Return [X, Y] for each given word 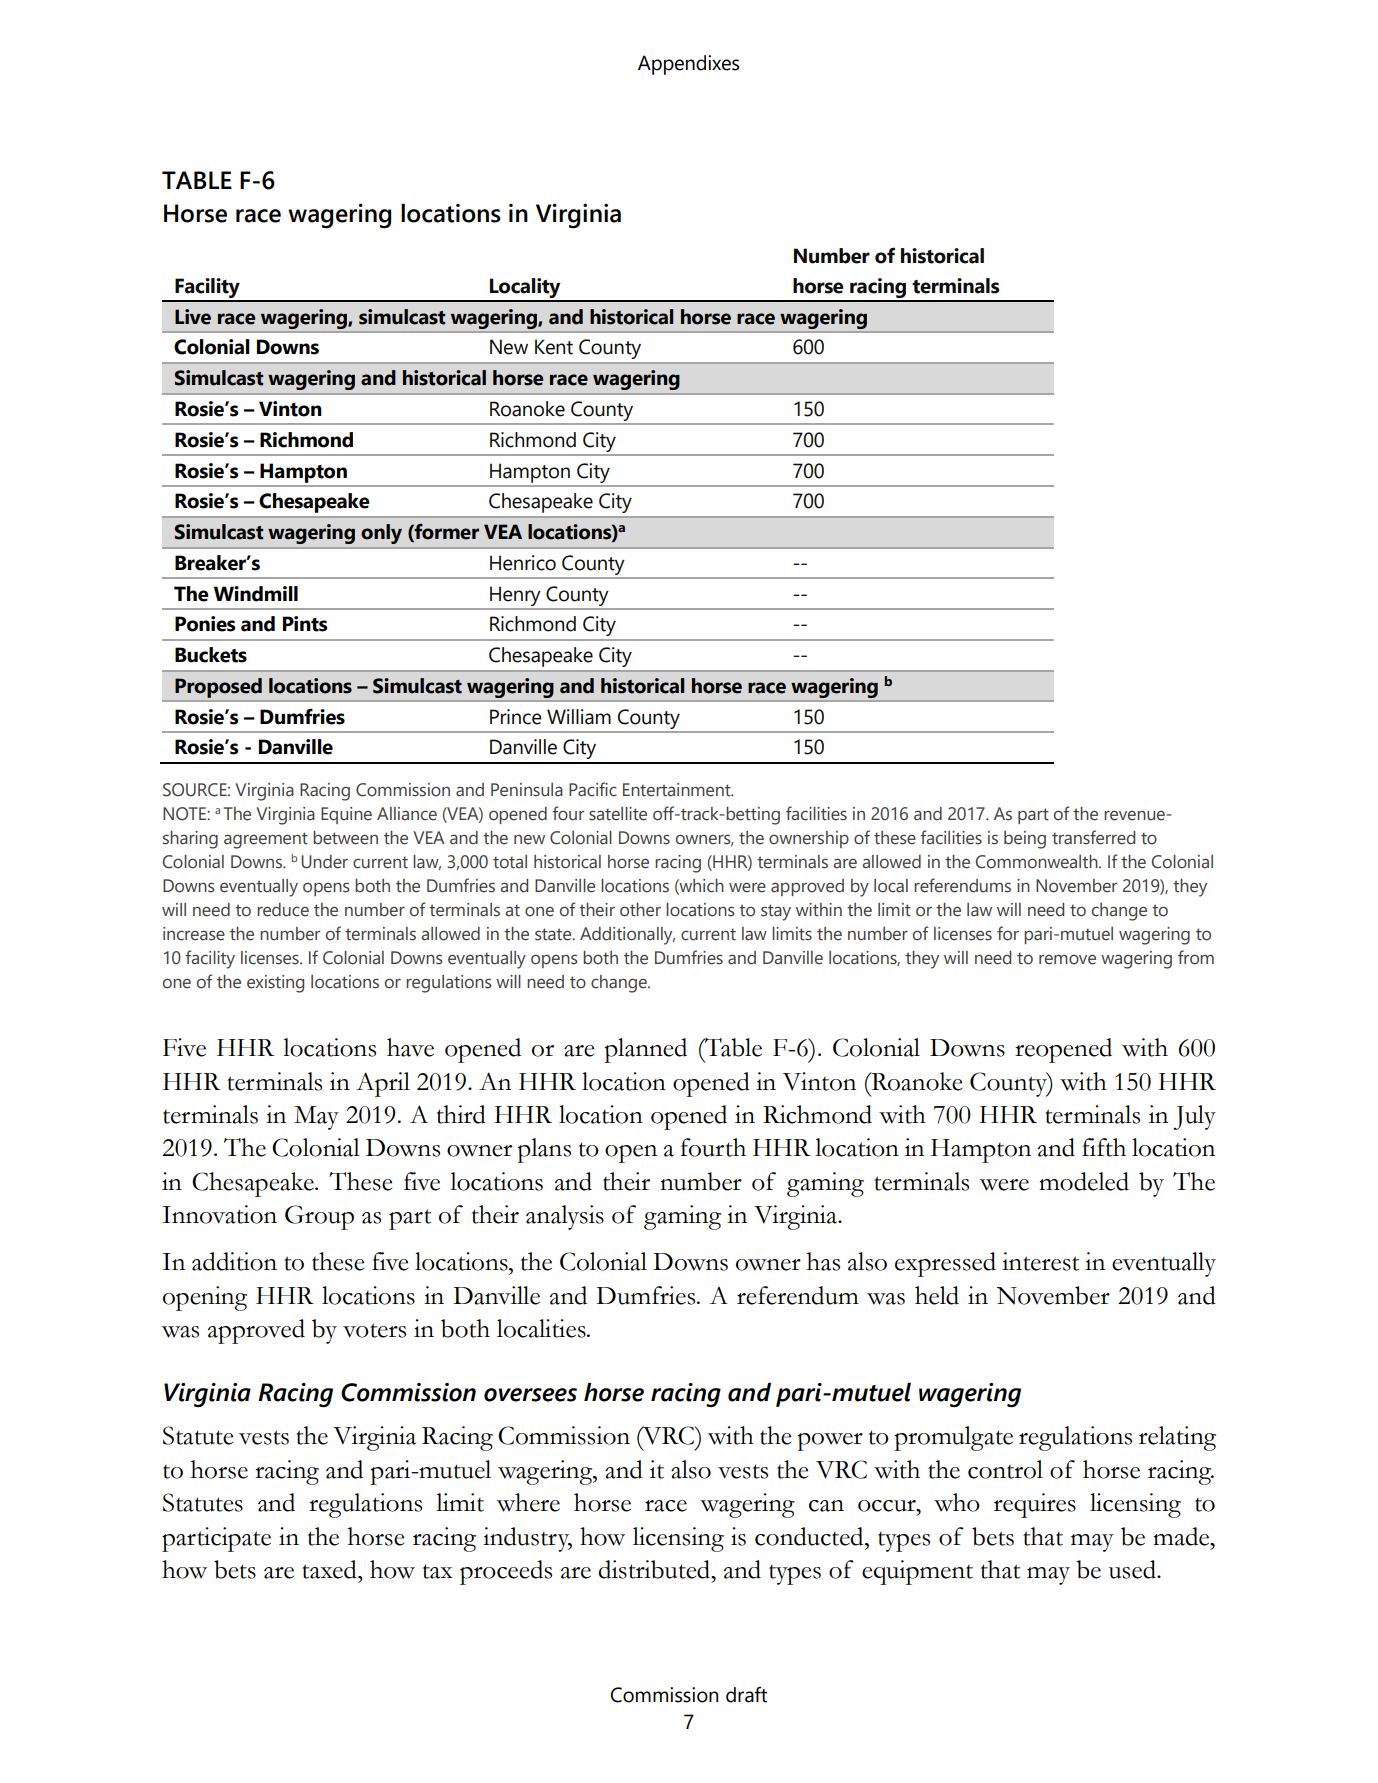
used [1133, 1569]
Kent [554, 347]
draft [746, 1695]
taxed [330, 1569]
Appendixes [688, 65]
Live [193, 317]
